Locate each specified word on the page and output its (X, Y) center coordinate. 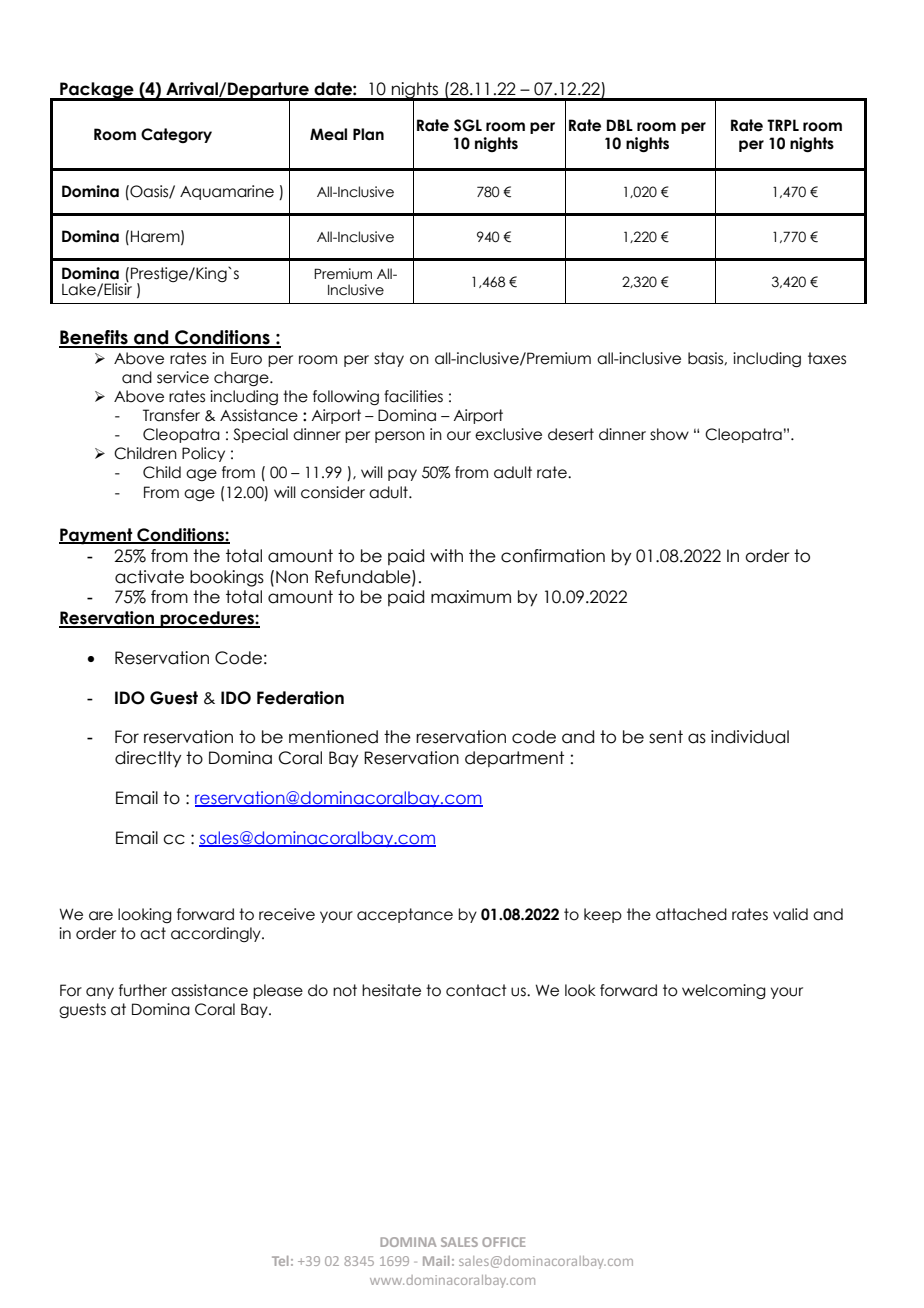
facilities (413, 396)
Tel (280, 1261)
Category (176, 135)
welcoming (724, 991)
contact (476, 990)
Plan (368, 134)
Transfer (171, 415)
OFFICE (504, 1242)
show (669, 434)
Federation (300, 698)
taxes (827, 358)
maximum (471, 597)
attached (691, 914)
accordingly (217, 934)
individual (750, 737)
